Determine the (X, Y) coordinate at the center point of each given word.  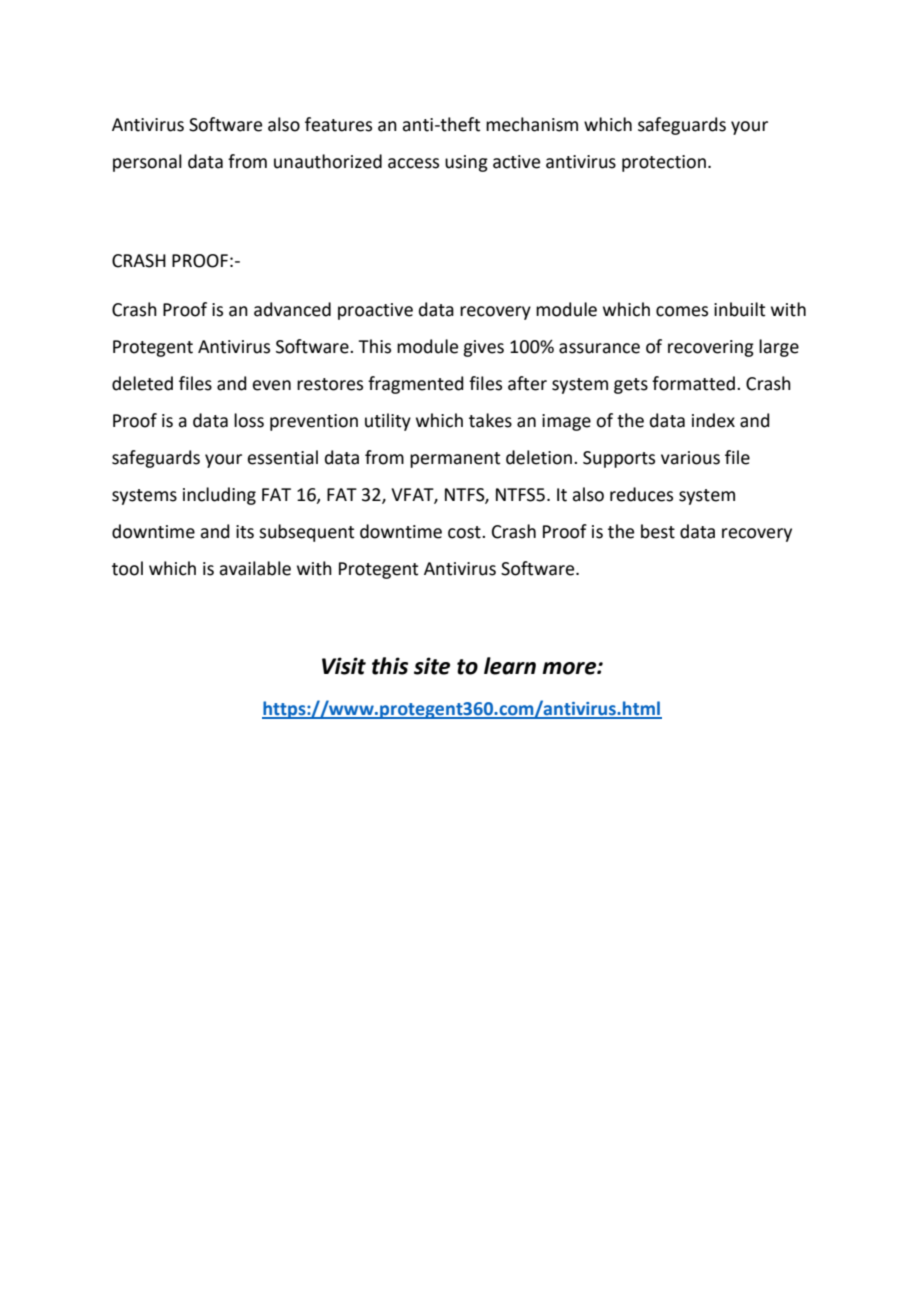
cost (465, 532)
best (658, 531)
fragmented (416, 385)
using (466, 163)
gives (483, 348)
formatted (693, 383)
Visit (344, 666)
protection (664, 163)
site (432, 666)
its (245, 532)
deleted (142, 383)
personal (147, 163)
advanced (292, 309)
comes (682, 311)
